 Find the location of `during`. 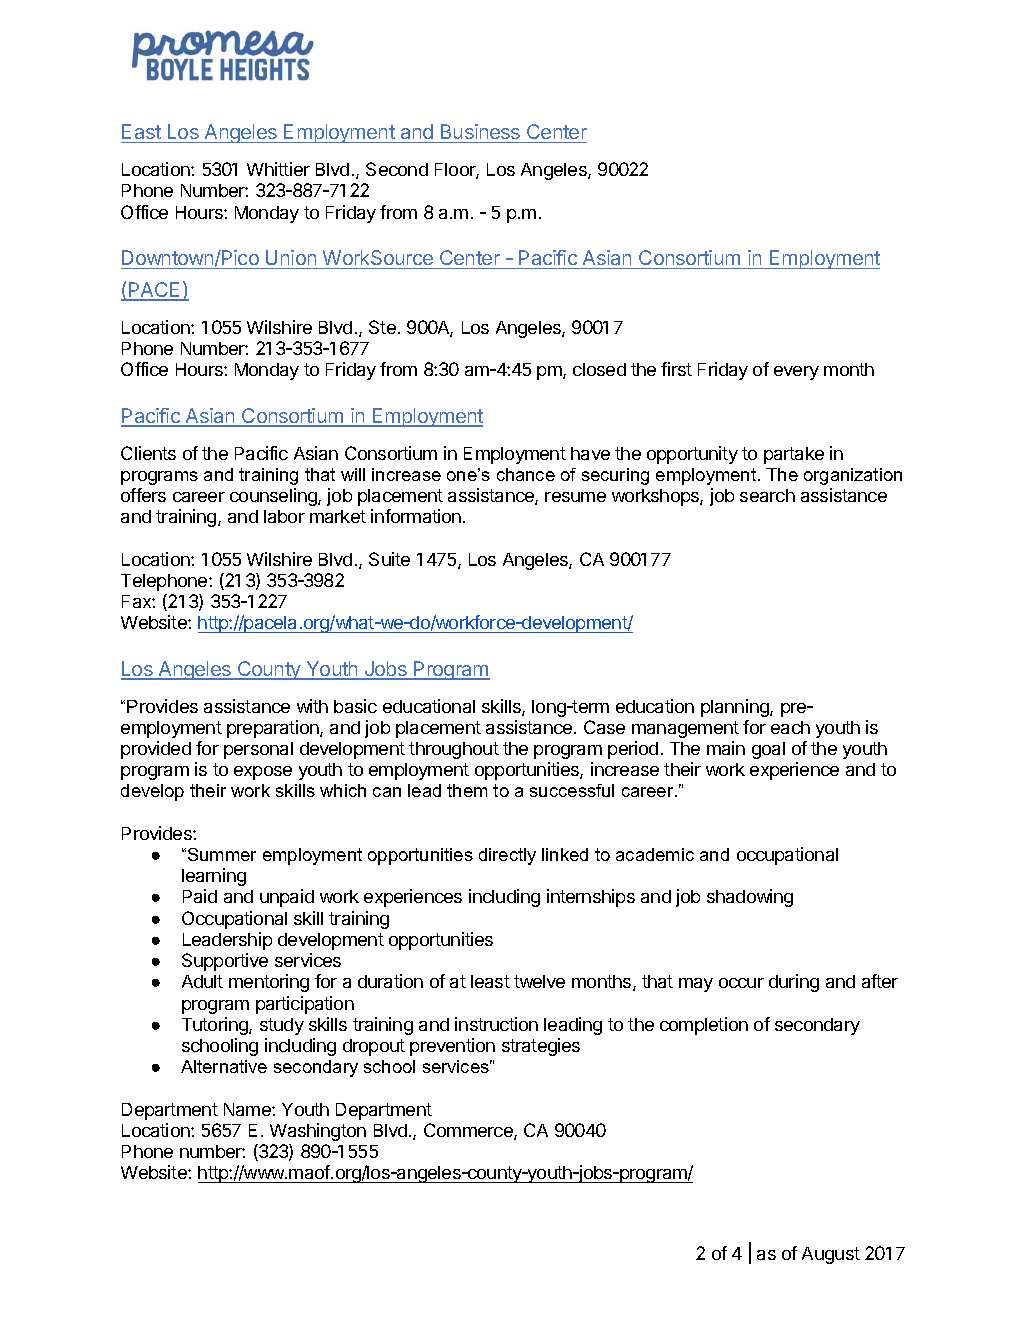

during is located at coordinates (794, 983).
